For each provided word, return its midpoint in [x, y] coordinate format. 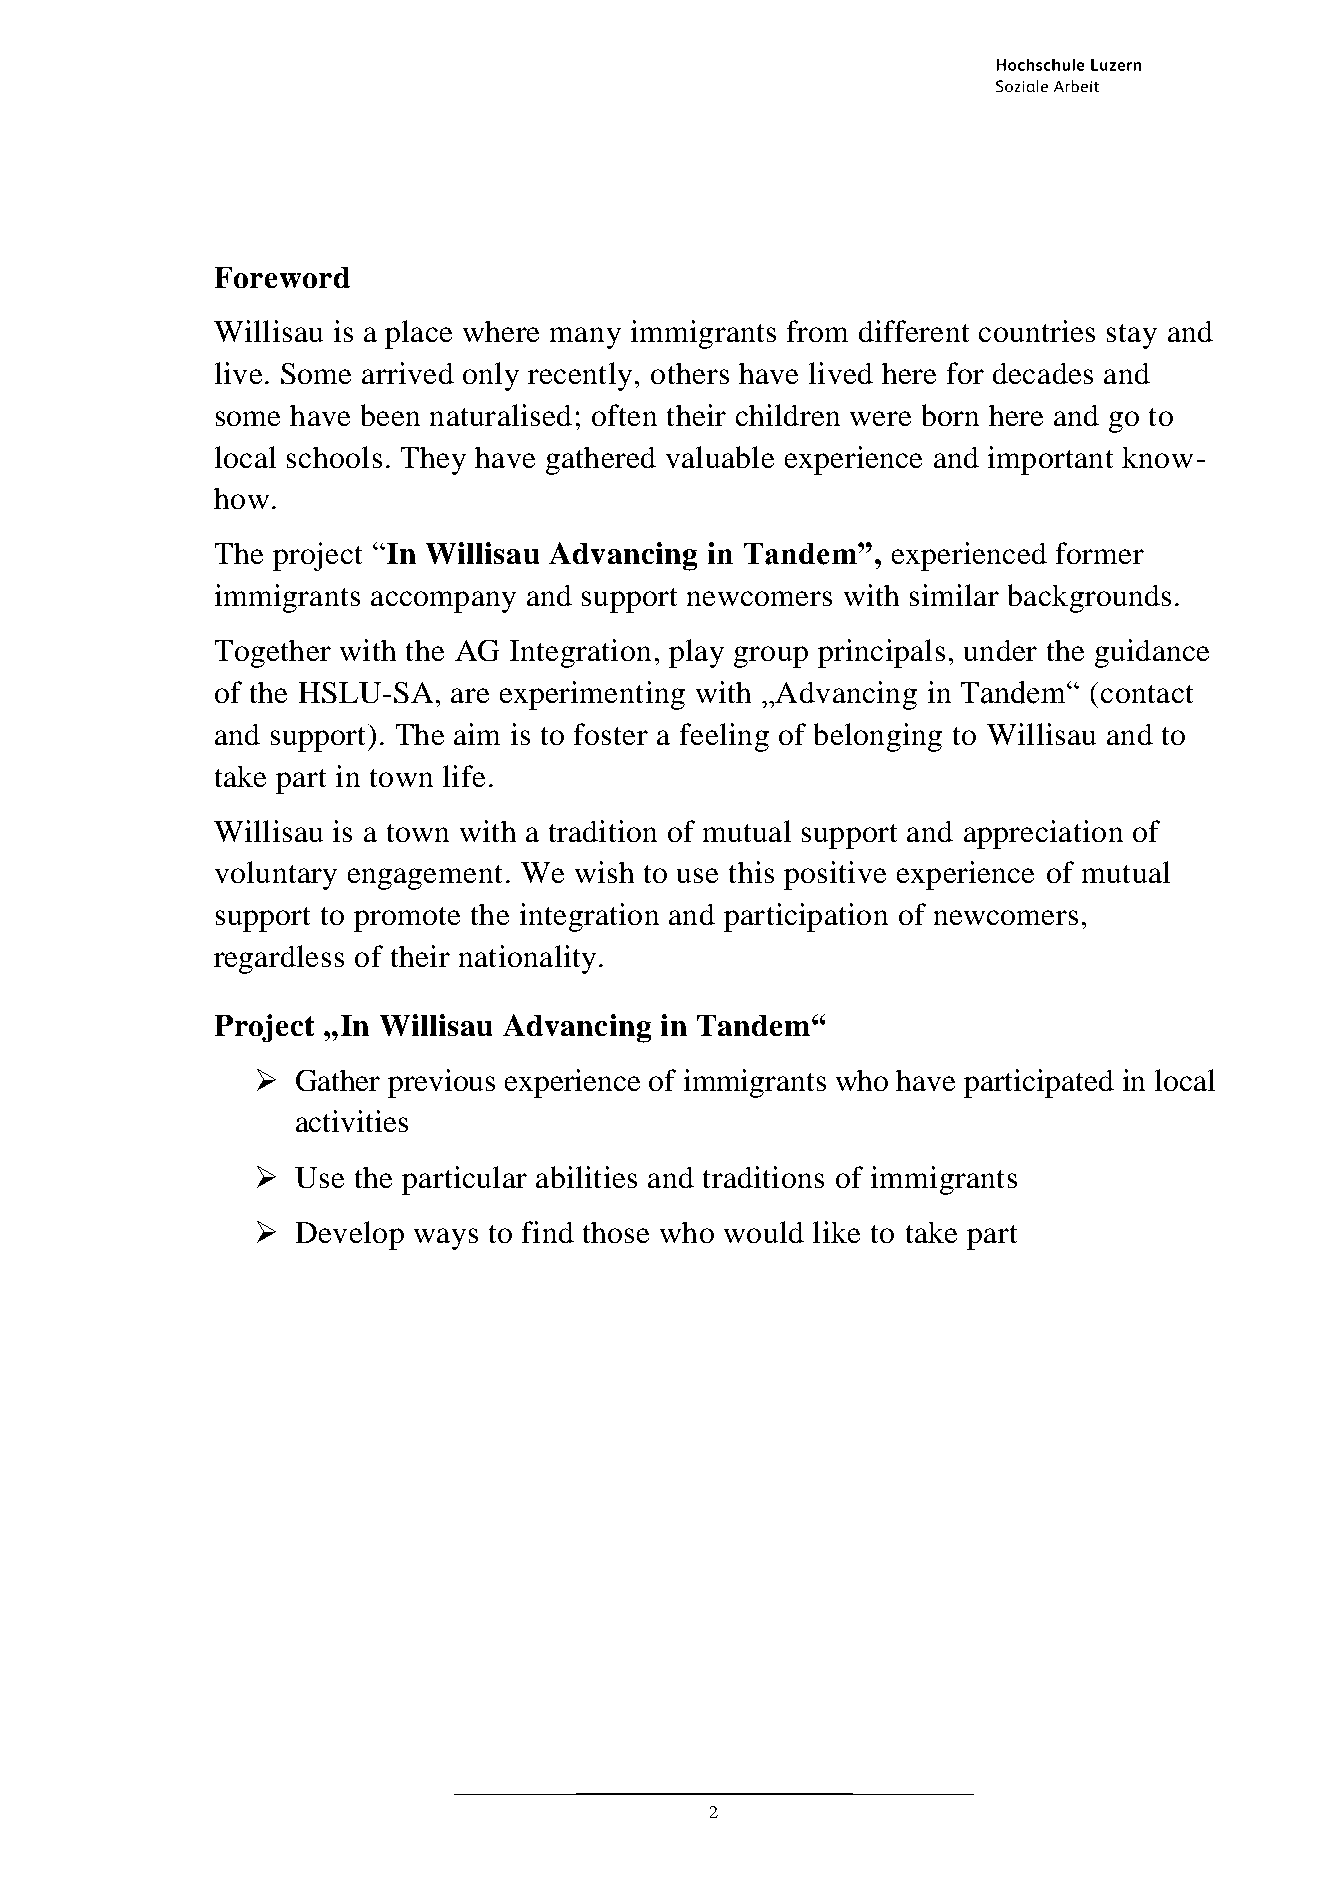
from [817, 331]
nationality [527, 959]
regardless [279, 959]
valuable [720, 457]
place [418, 334]
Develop [350, 1235]
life [464, 776]
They [433, 461]
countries [1037, 331]
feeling [724, 737]
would [764, 1232]
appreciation [1043, 834]
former [1100, 553]
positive [835, 875]
